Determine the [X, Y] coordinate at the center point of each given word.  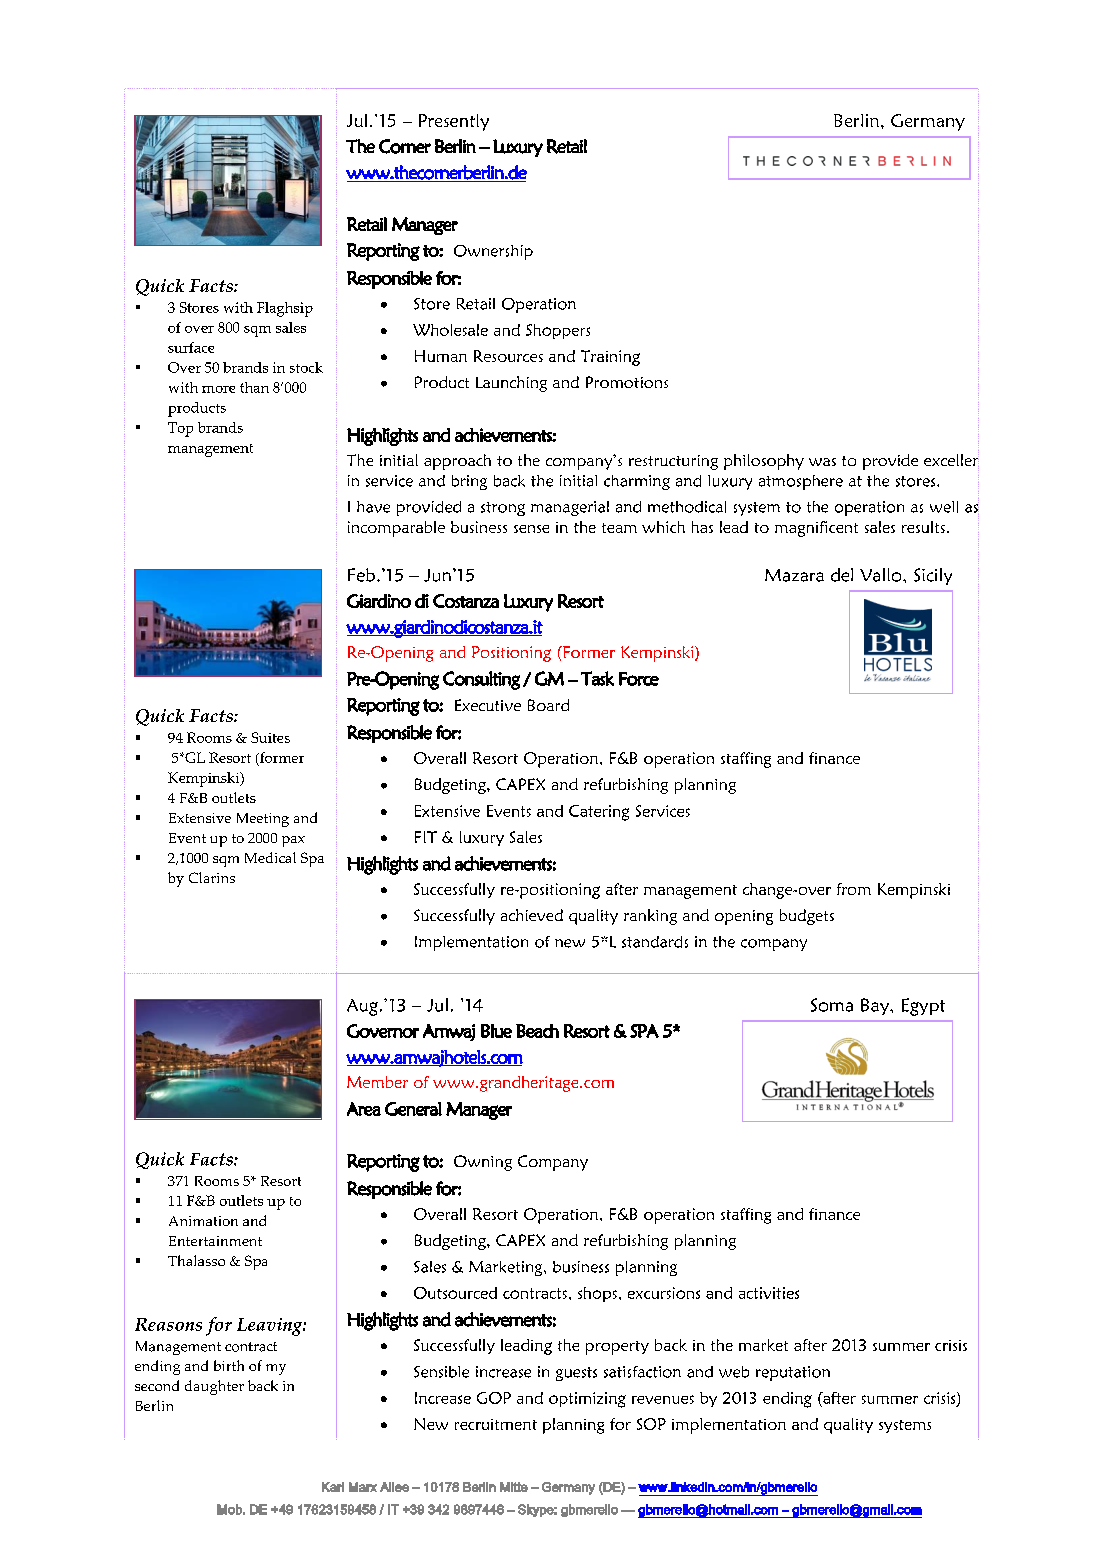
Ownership [493, 252]
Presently [454, 122]
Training [610, 358]
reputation [793, 1373]
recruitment [496, 1424]
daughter [214, 1387]
